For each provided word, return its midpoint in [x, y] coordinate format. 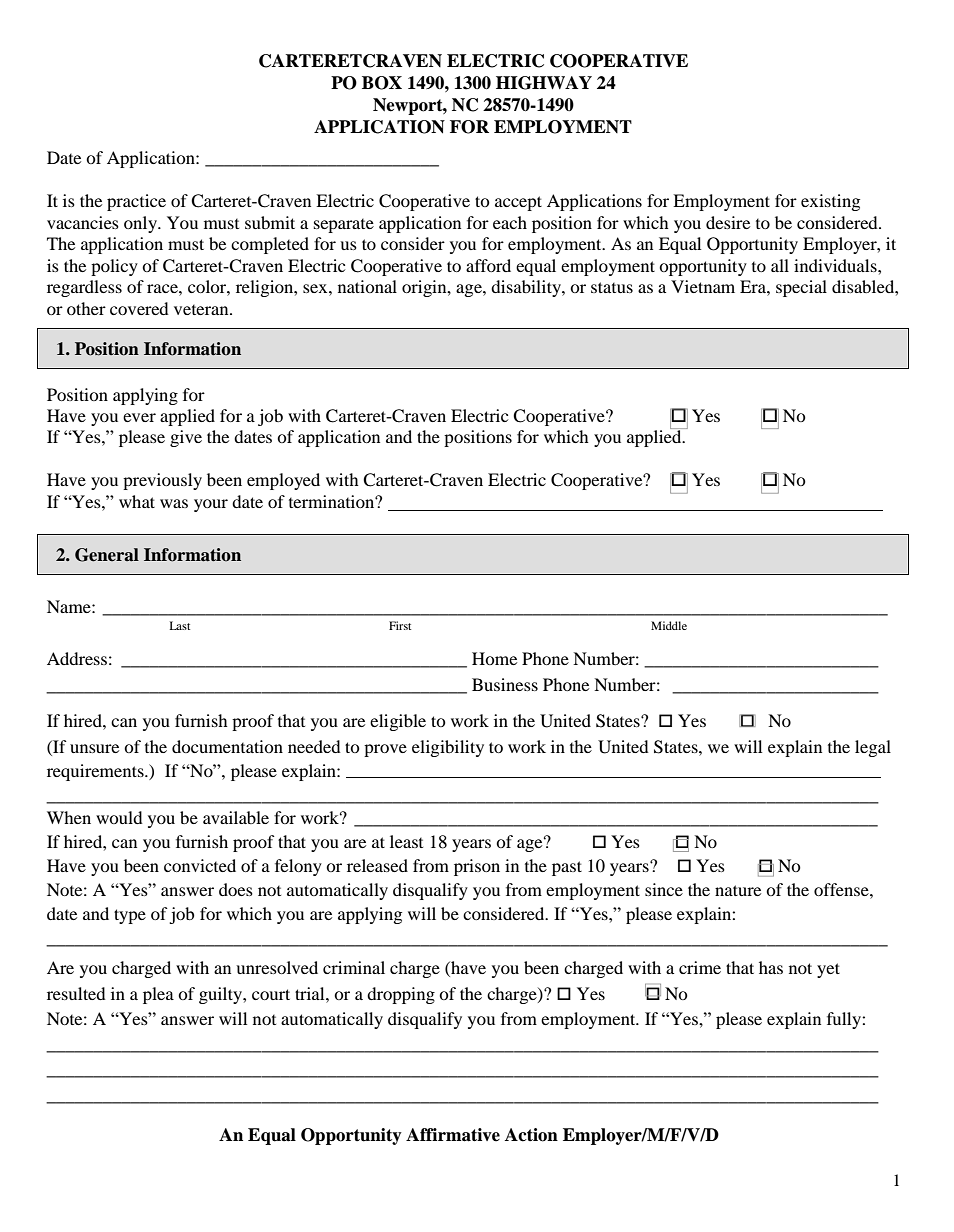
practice [136, 202]
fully [845, 1020]
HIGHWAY [544, 83]
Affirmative [453, 1135]
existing [830, 202]
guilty [221, 995]
